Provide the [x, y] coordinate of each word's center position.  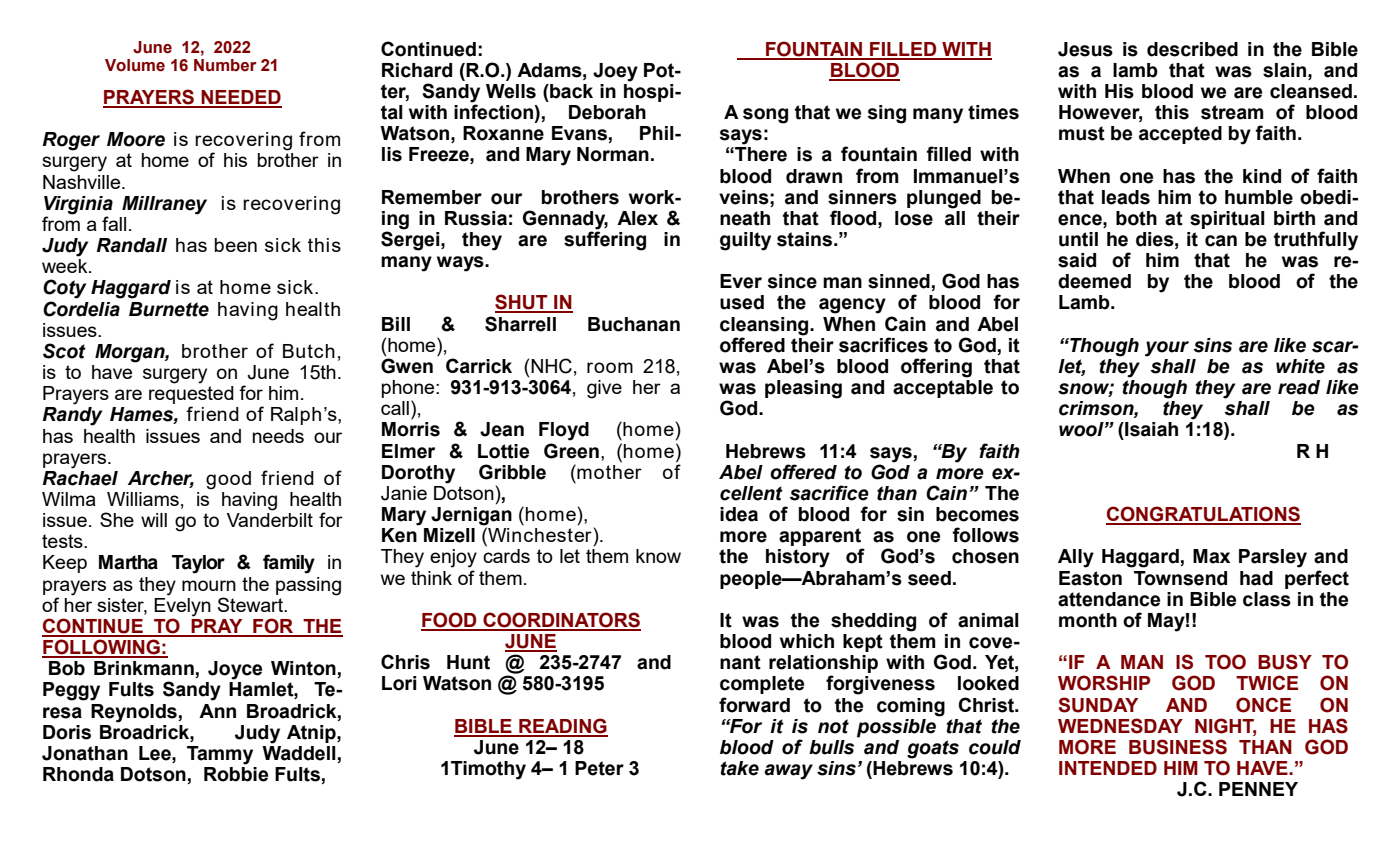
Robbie [236, 773]
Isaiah [1150, 429]
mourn [209, 585]
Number [225, 65]
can [1221, 241]
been [236, 245]
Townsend [1180, 578]
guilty [745, 241]
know [658, 556]
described [1192, 49]
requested [191, 396]
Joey [615, 72]
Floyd [564, 431]
